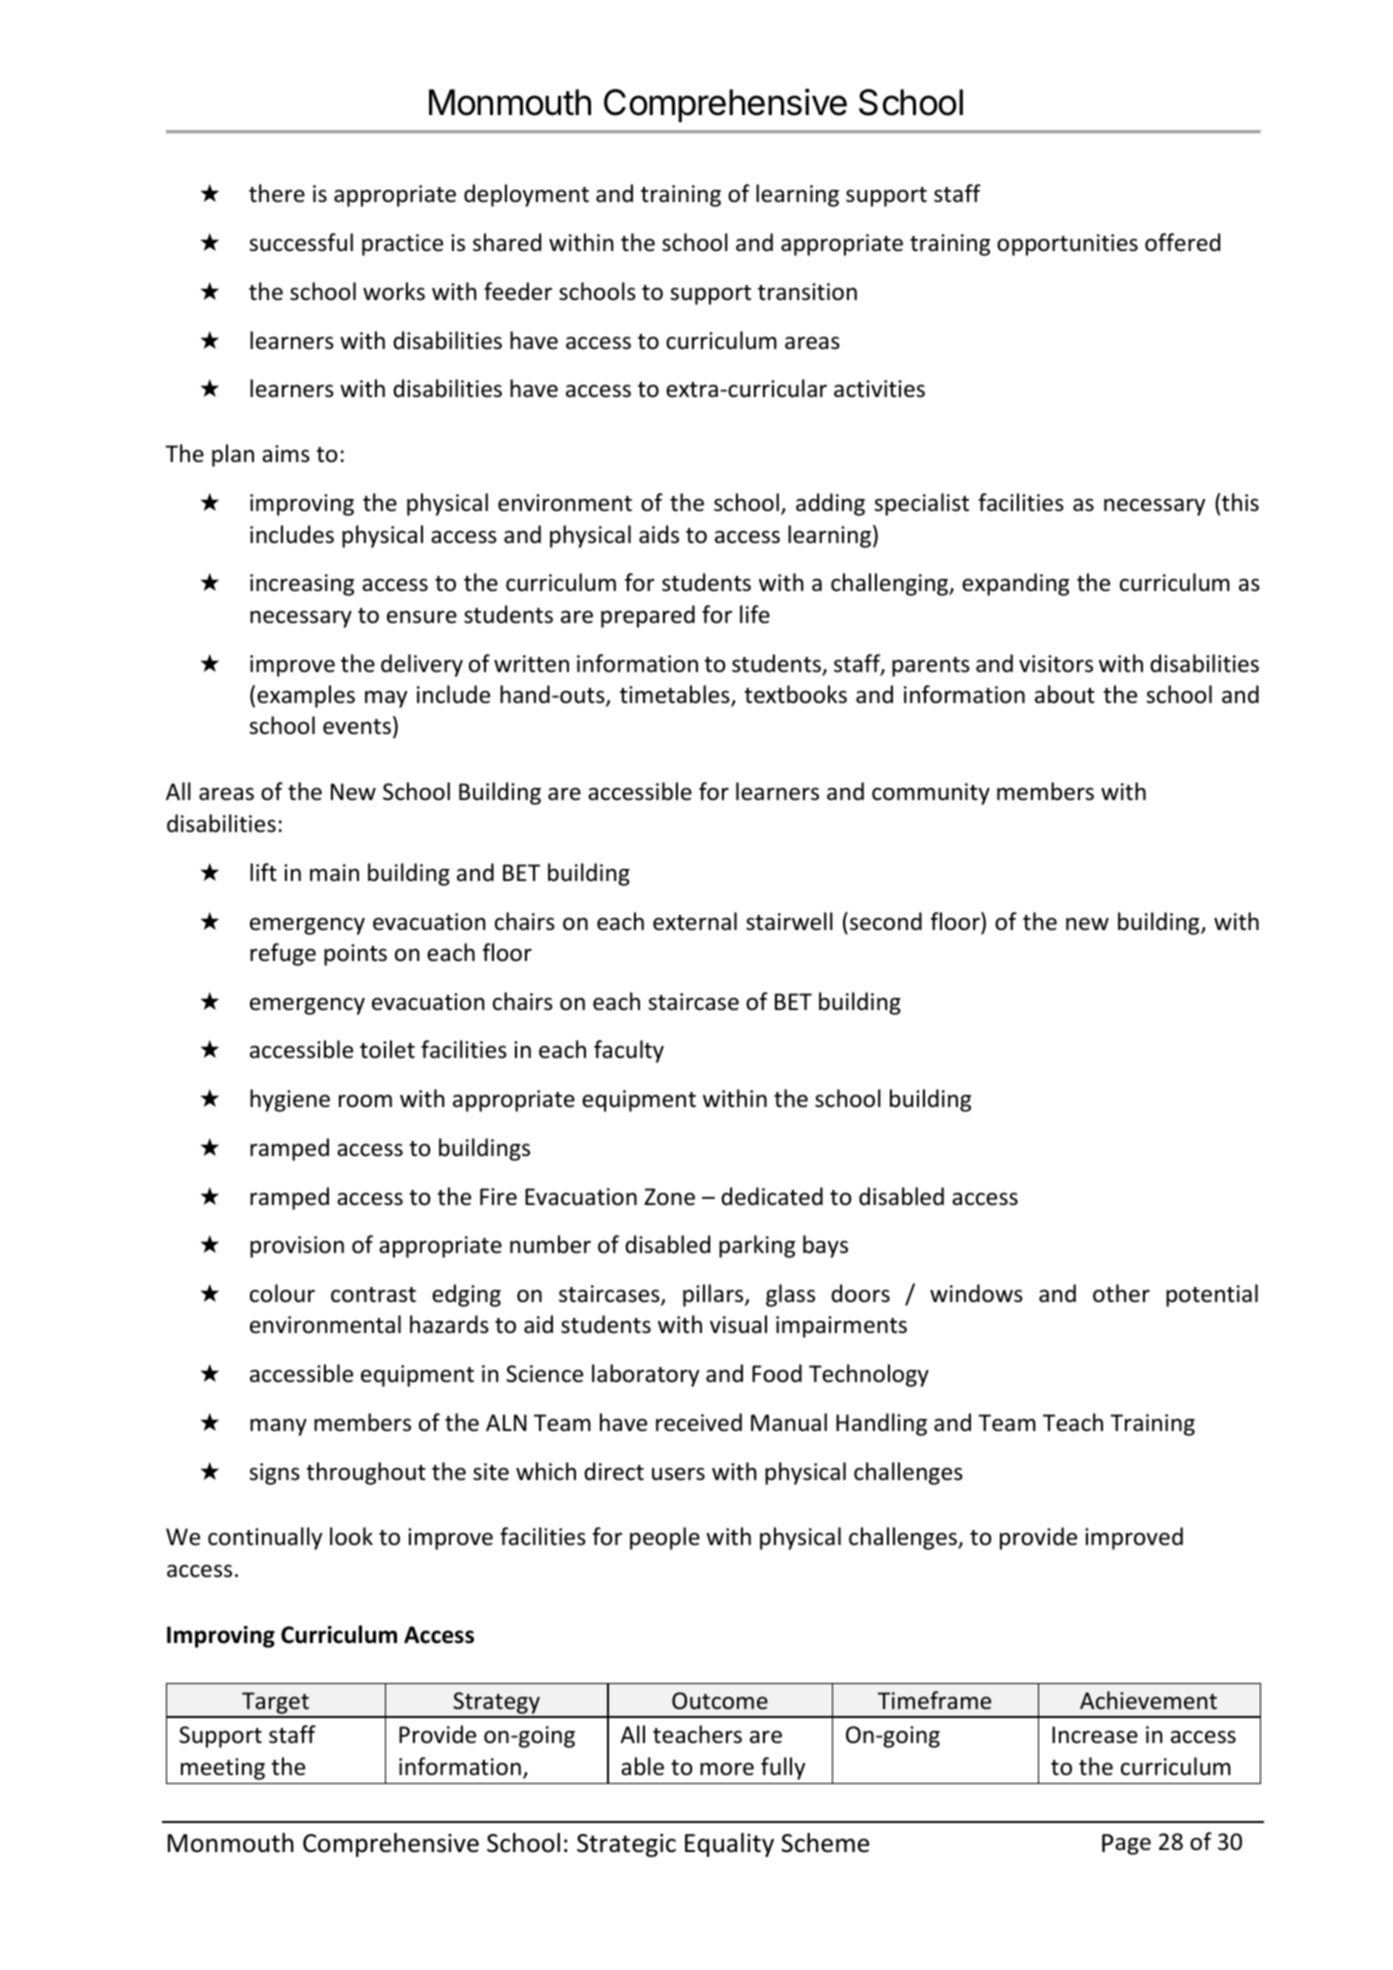 This screenshot has height=1970, width=1393. Describe the element at coordinates (1121, 1293) in the screenshot. I see `other` at that location.
